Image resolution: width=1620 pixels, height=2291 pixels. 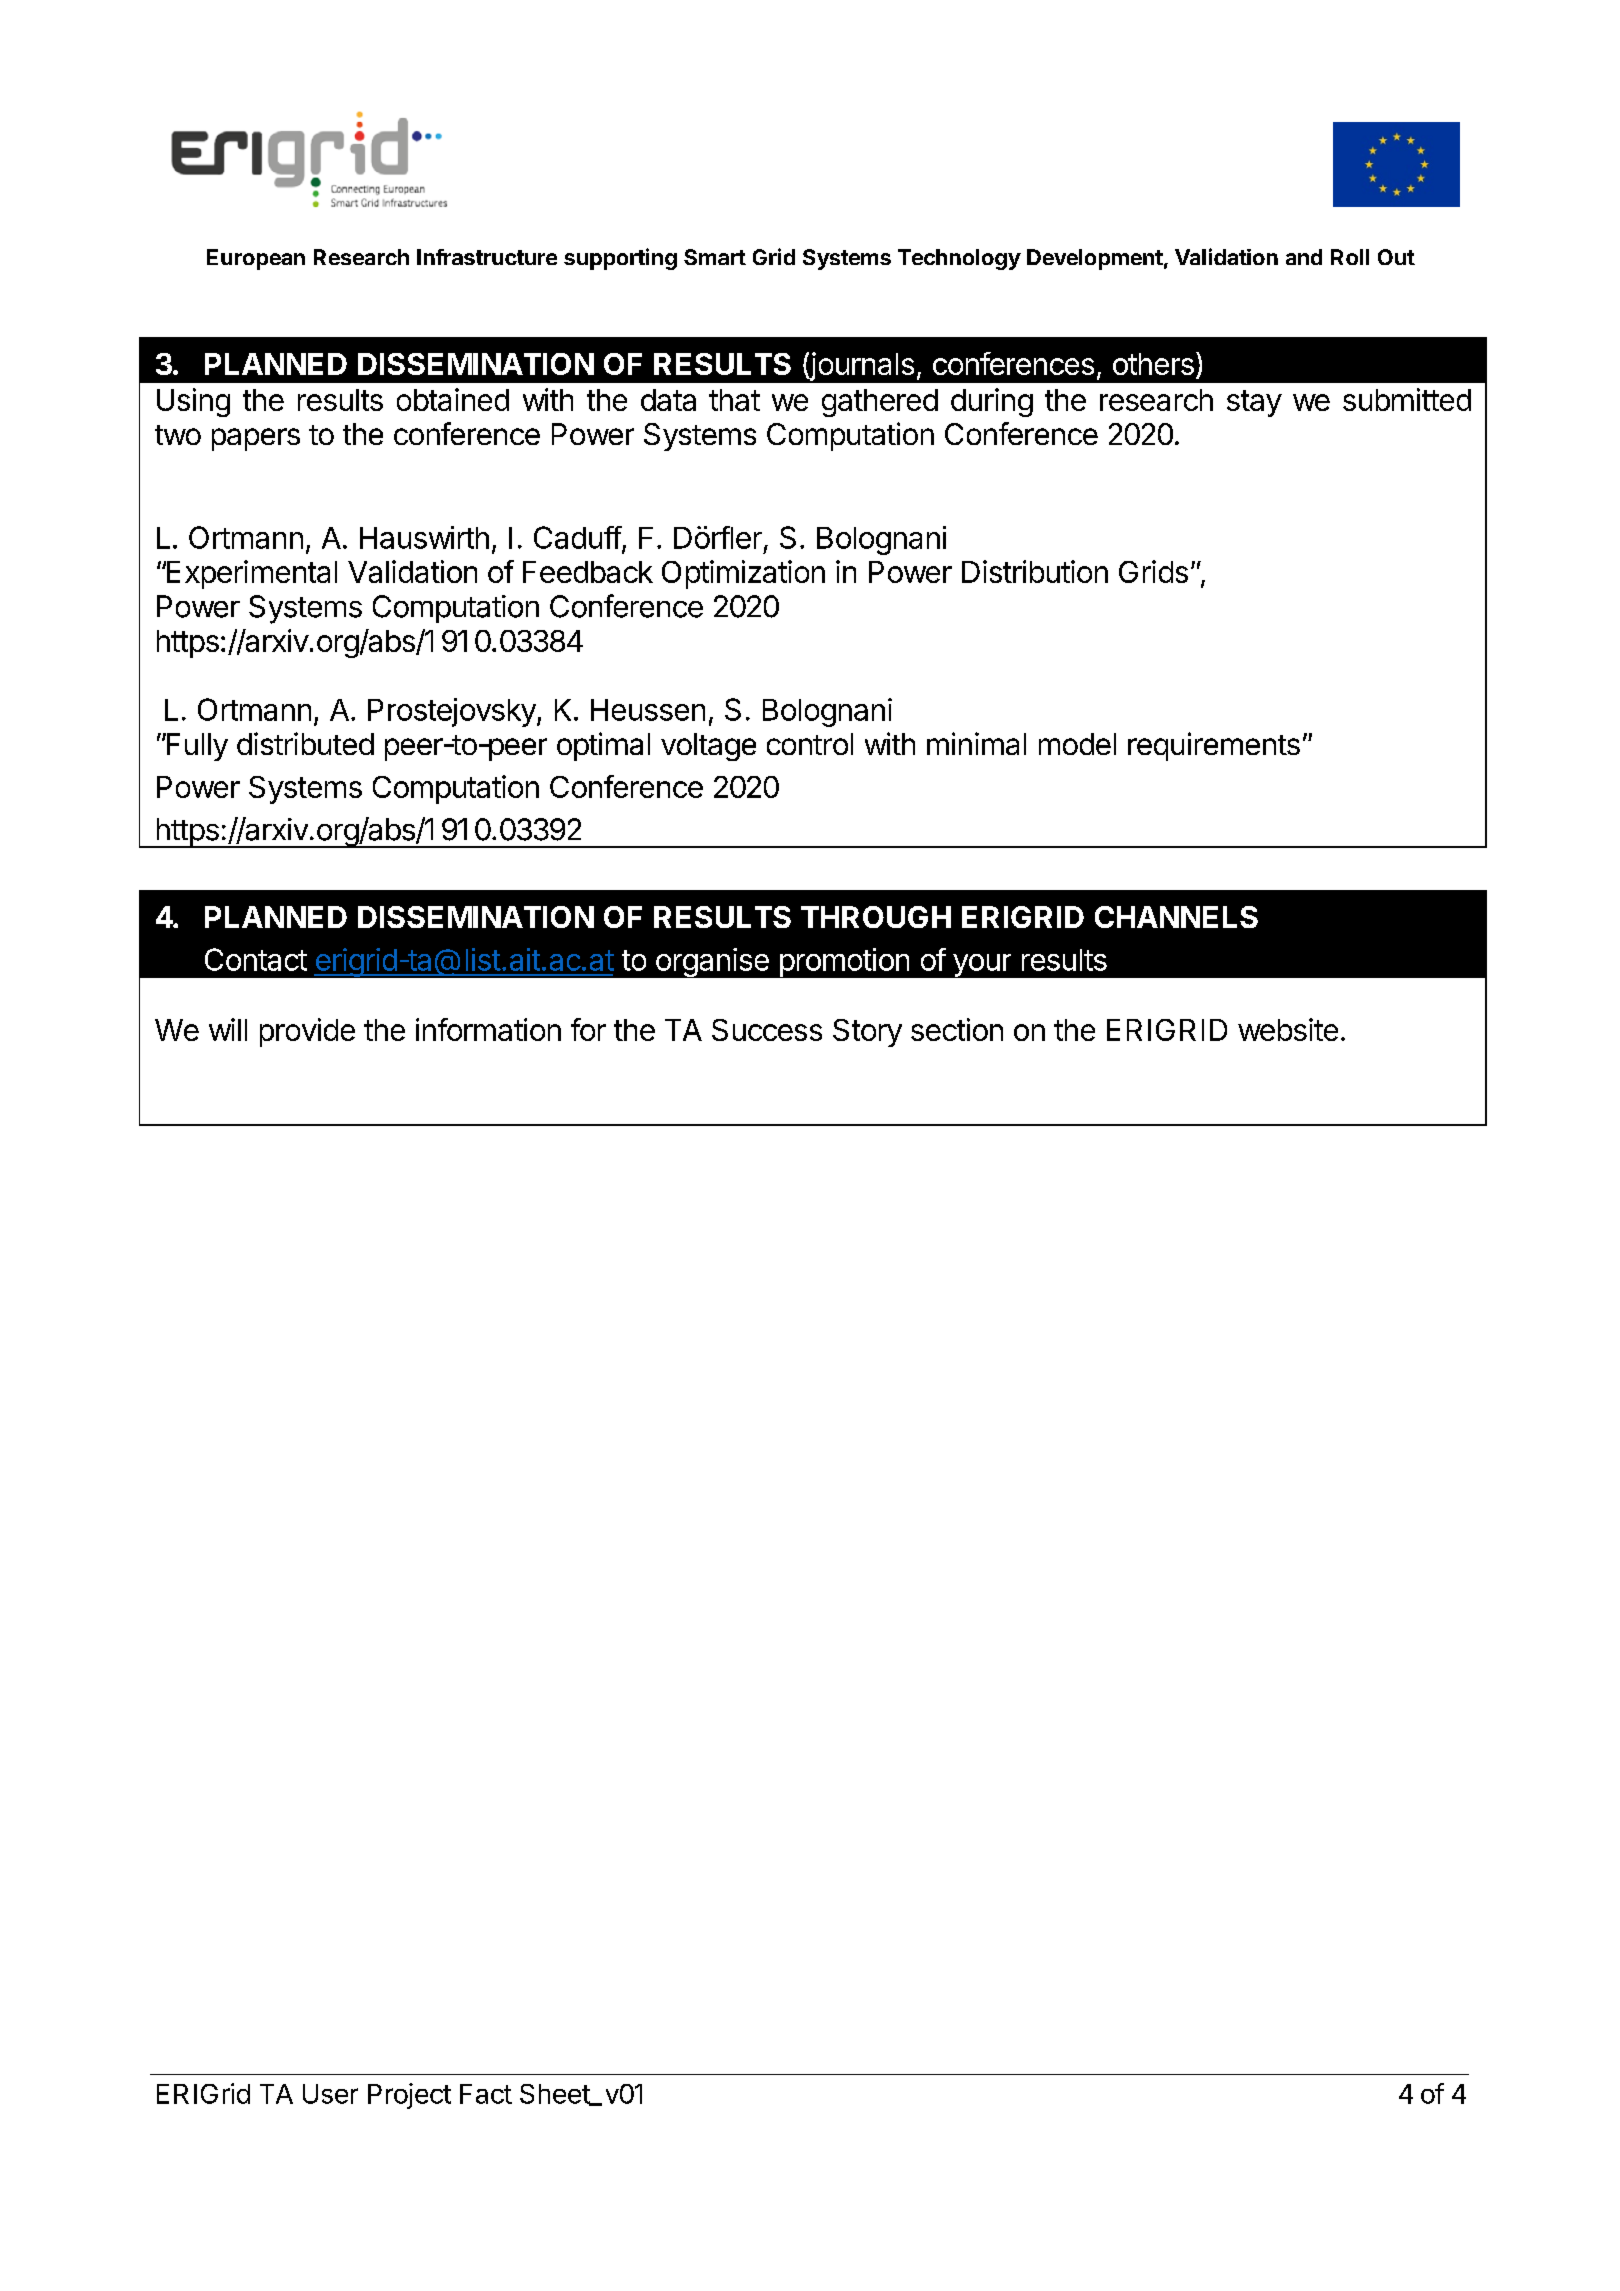 What do you see at coordinates (1214, 746) in the screenshot?
I see `requirements` at bounding box center [1214, 746].
